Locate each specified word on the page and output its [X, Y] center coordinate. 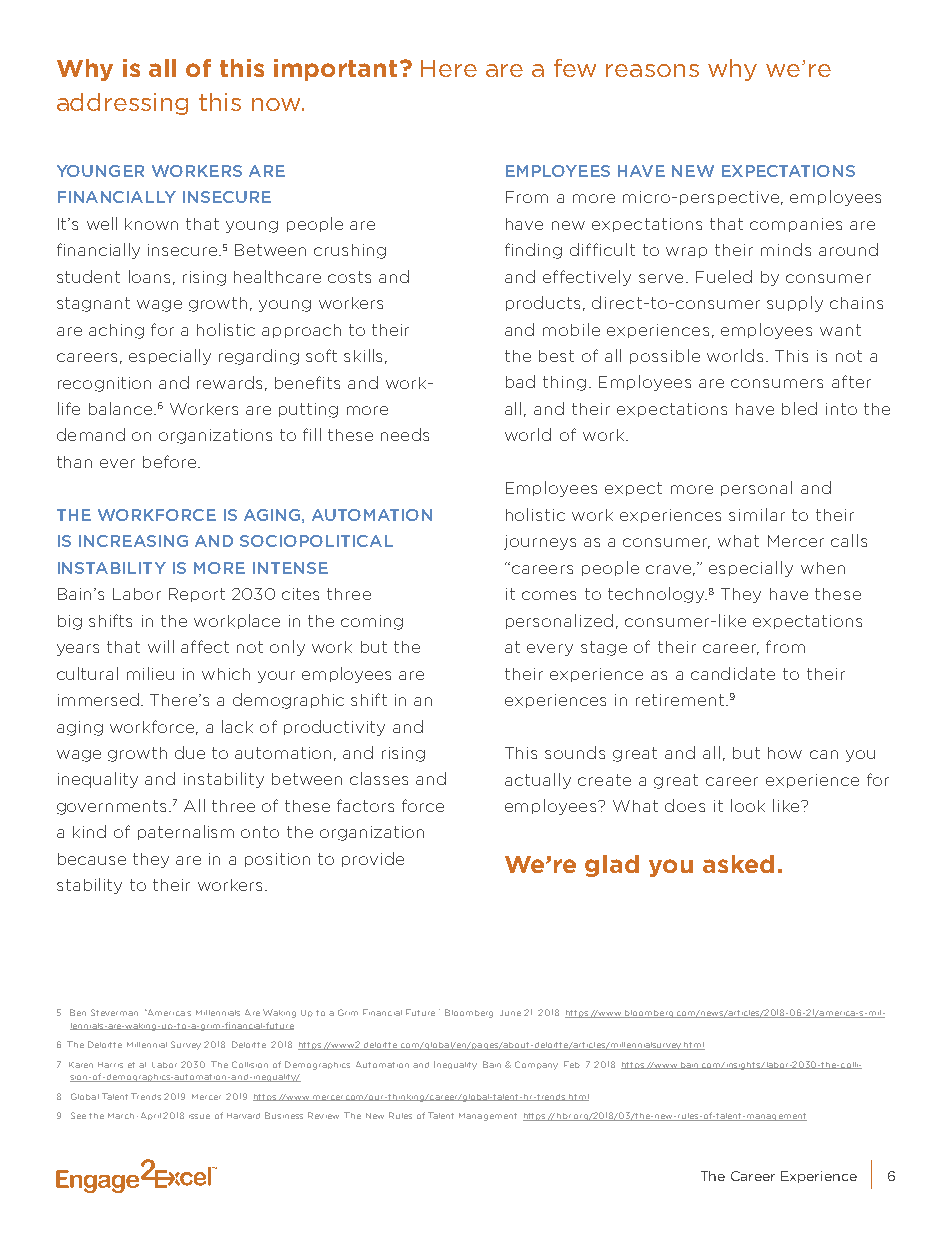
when [823, 568]
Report [197, 595]
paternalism [186, 832]
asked [738, 864]
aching [116, 331]
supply [795, 304]
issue [199, 1116]
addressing [122, 104]
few [575, 68]
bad [520, 381]
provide [373, 859]
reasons [652, 70]
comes [549, 595]
